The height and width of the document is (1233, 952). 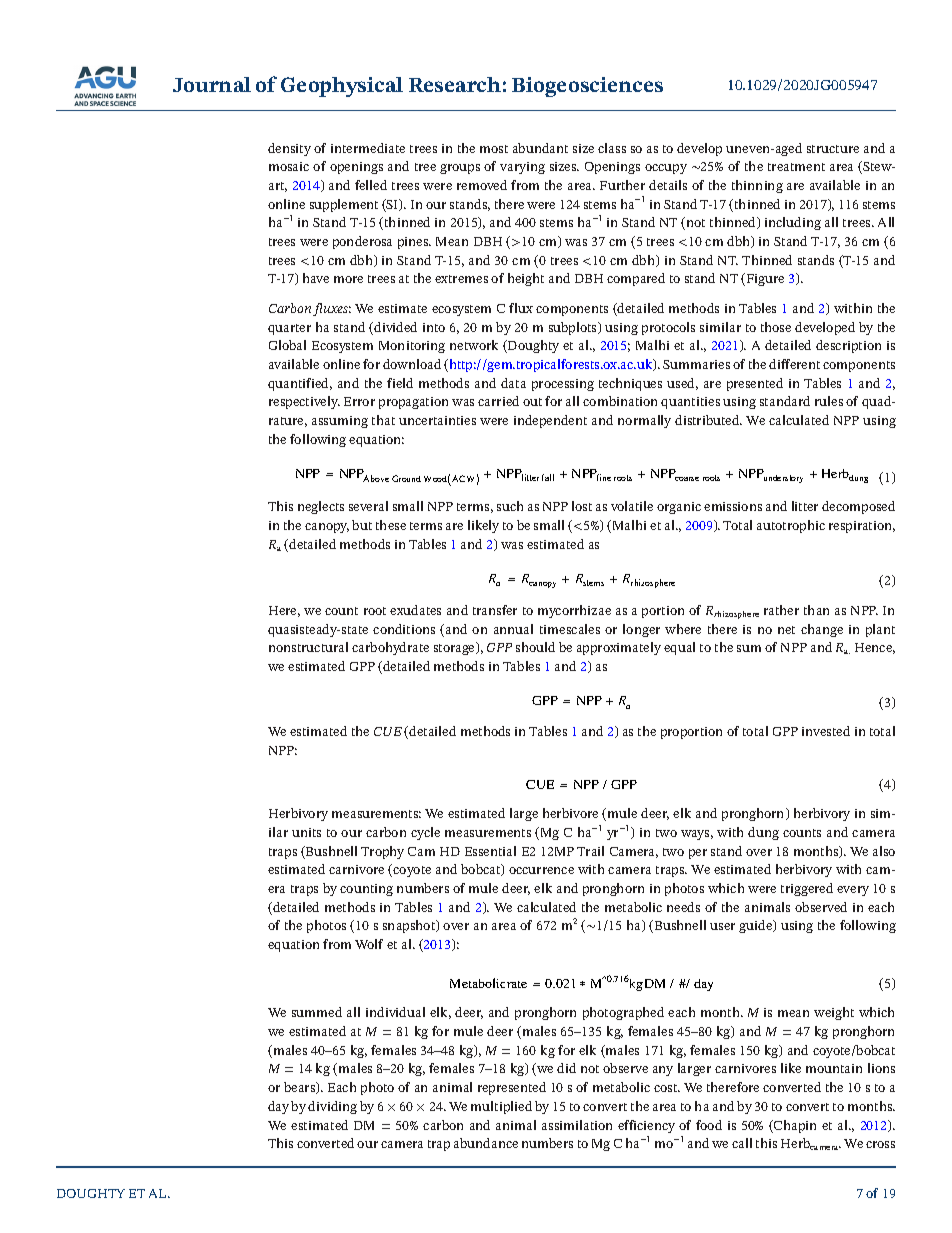 What do you see at coordinates (563, 385) in the document?
I see `processing` at bounding box center [563, 385].
